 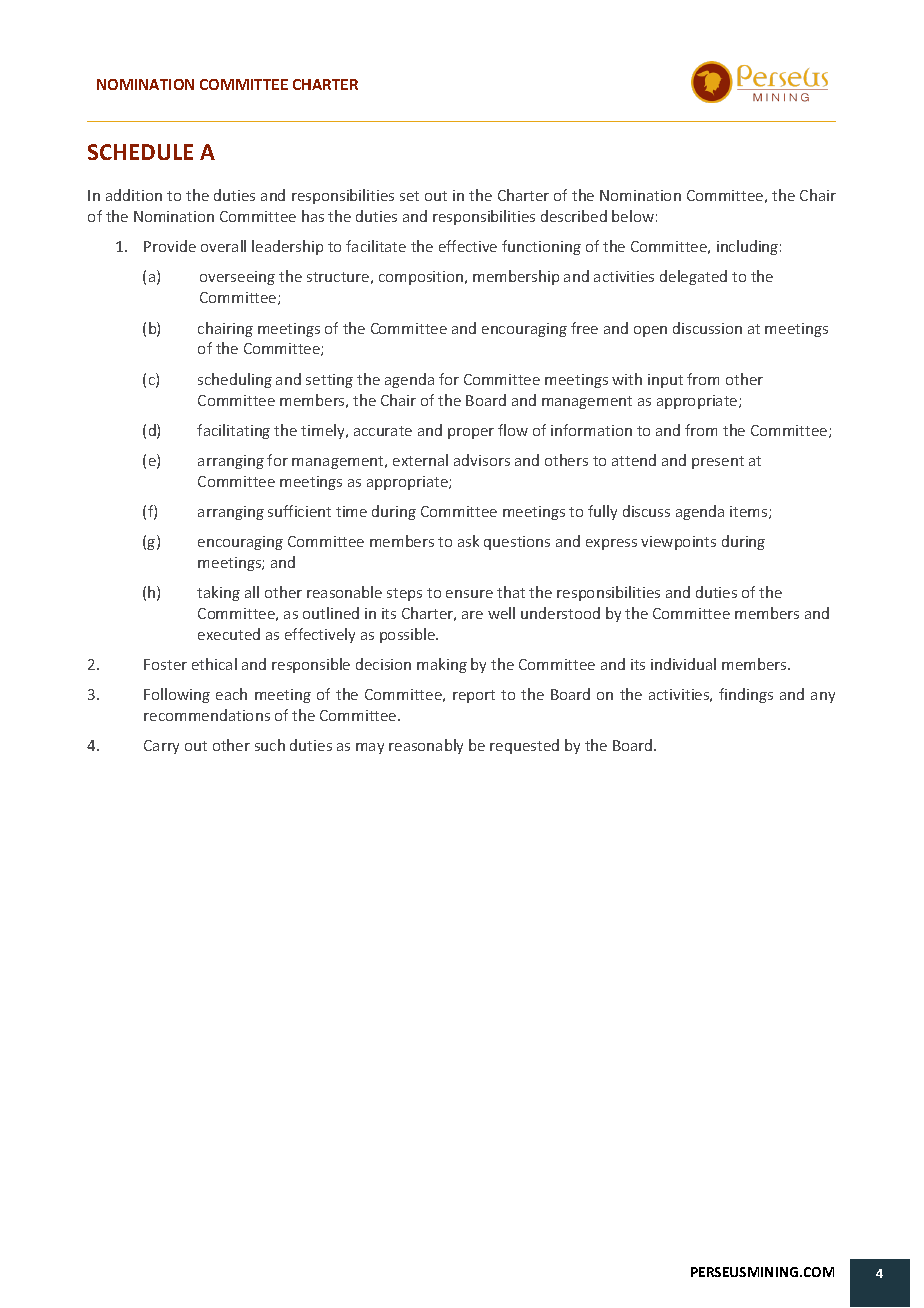 What do you see at coordinates (574, 216) in the page?
I see `described` at bounding box center [574, 216].
